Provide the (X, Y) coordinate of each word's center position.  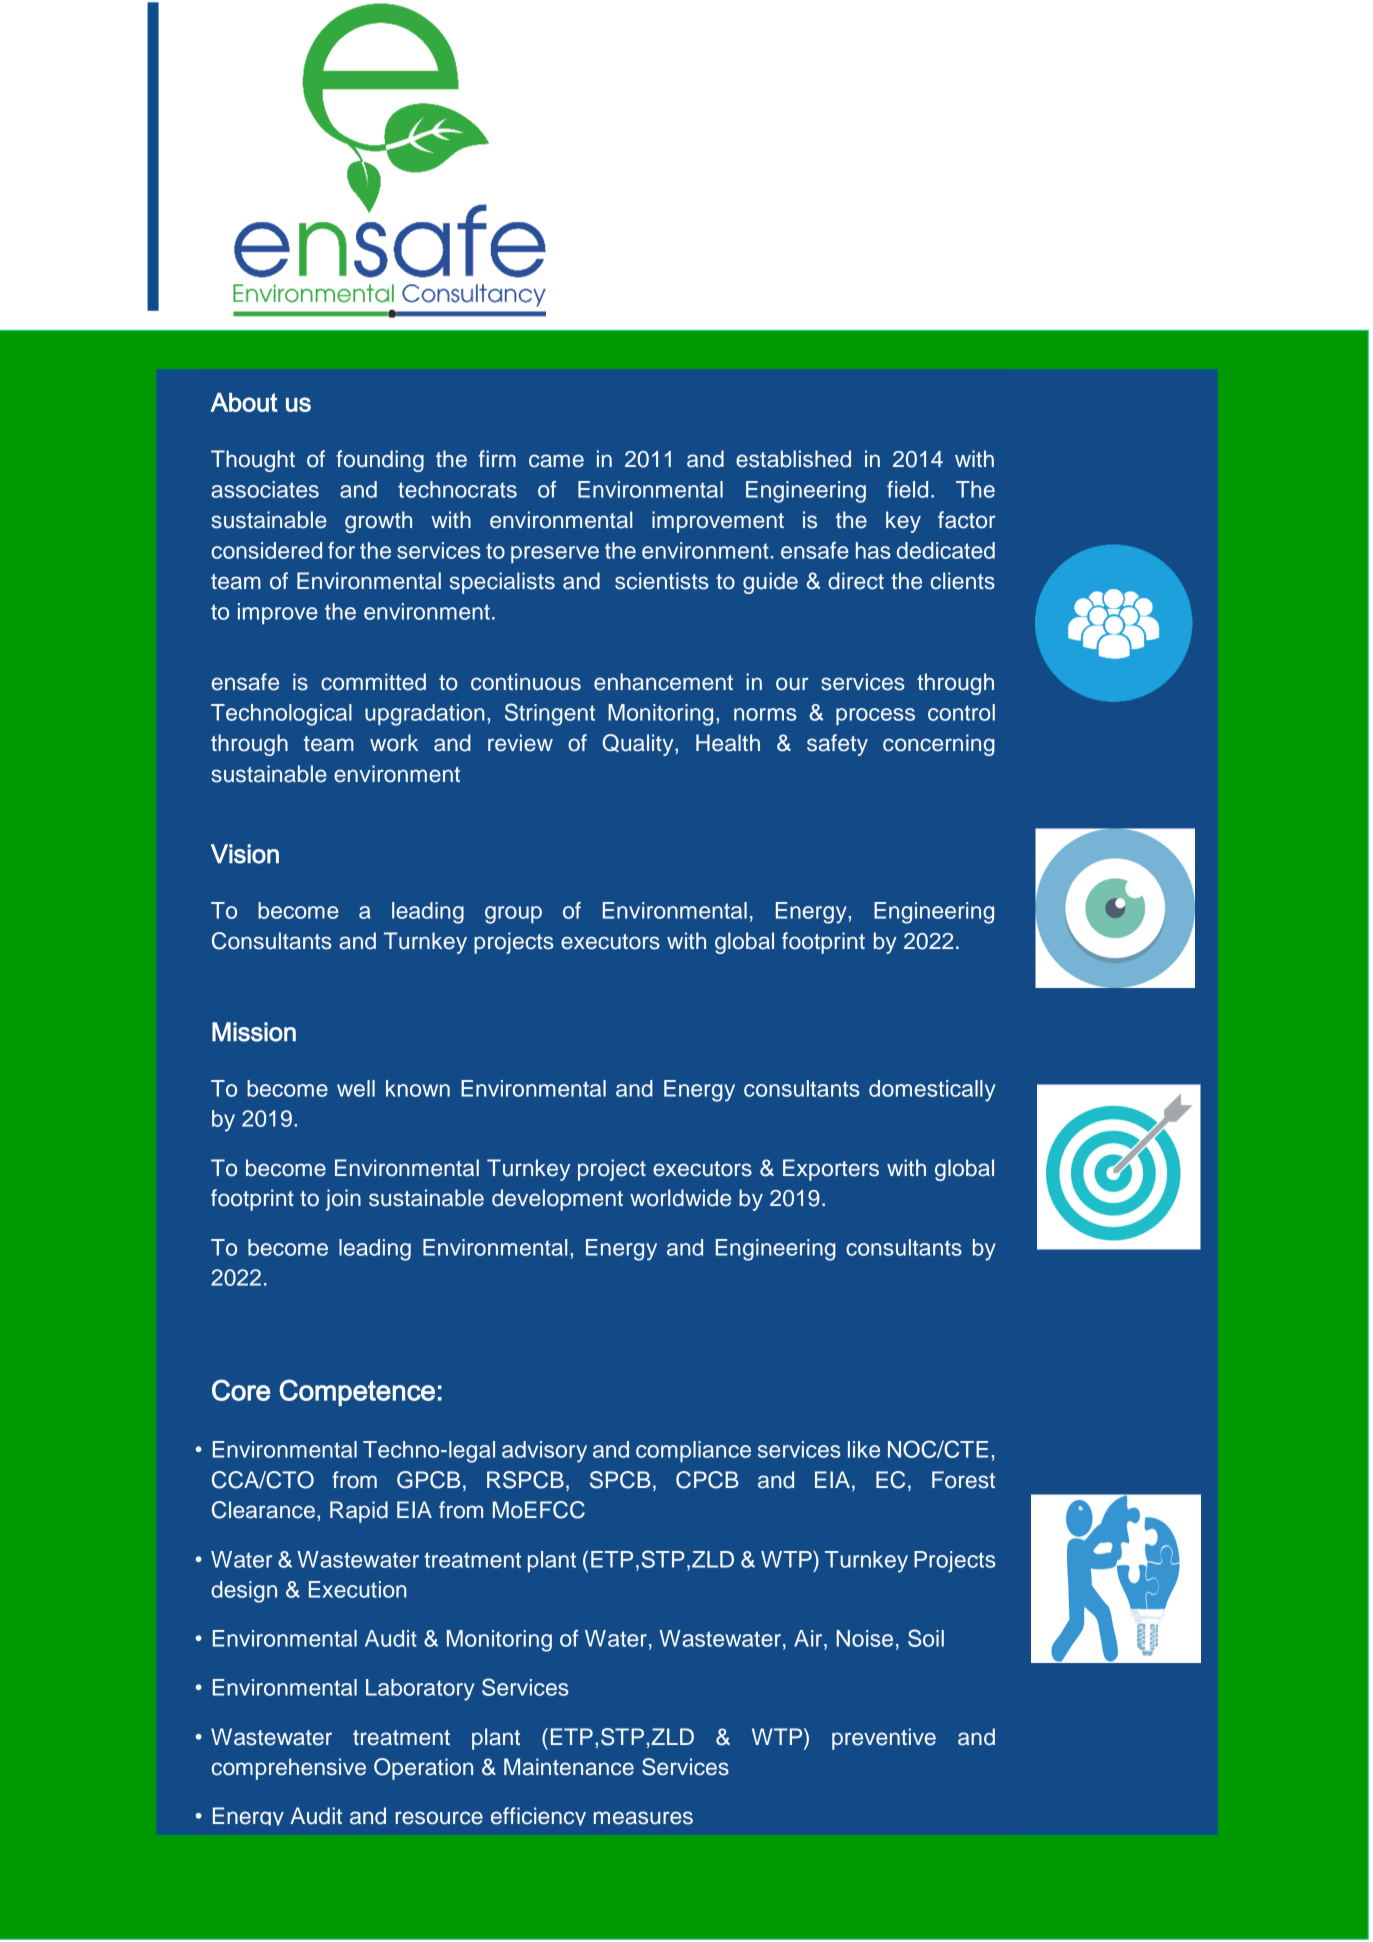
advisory (544, 1452)
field (907, 489)
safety (837, 745)
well (356, 1088)
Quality (639, 745)
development (557, 1200)
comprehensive (289, 1769)
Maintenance (569, 1767)
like (864, 1449)
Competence (357, 1392)
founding (380, 461)
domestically (932, 1091)
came (556, 461)
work (394, 743)
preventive (884, 1739)
